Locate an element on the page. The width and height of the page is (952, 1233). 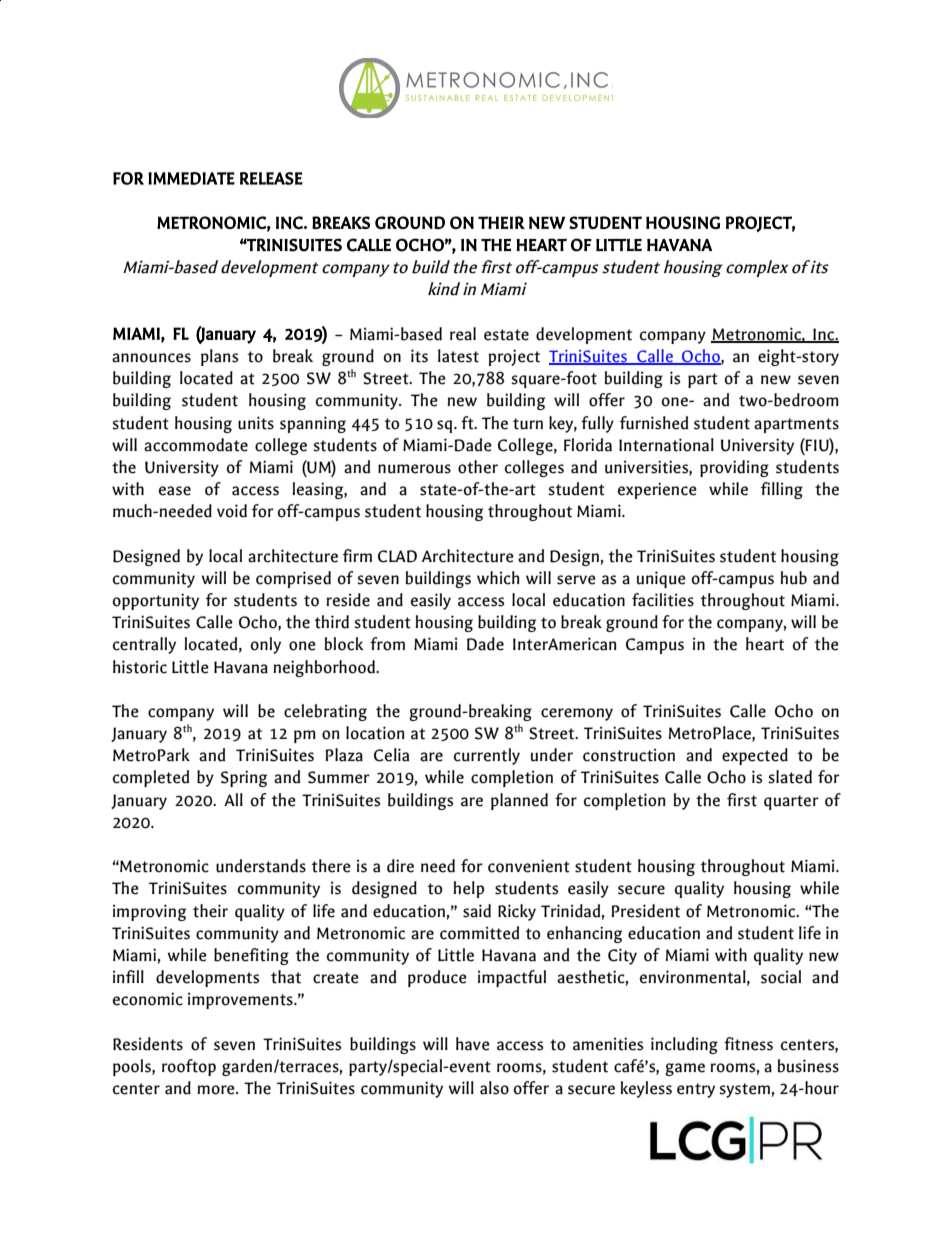
facilities is located at coordinates (663, 600).
